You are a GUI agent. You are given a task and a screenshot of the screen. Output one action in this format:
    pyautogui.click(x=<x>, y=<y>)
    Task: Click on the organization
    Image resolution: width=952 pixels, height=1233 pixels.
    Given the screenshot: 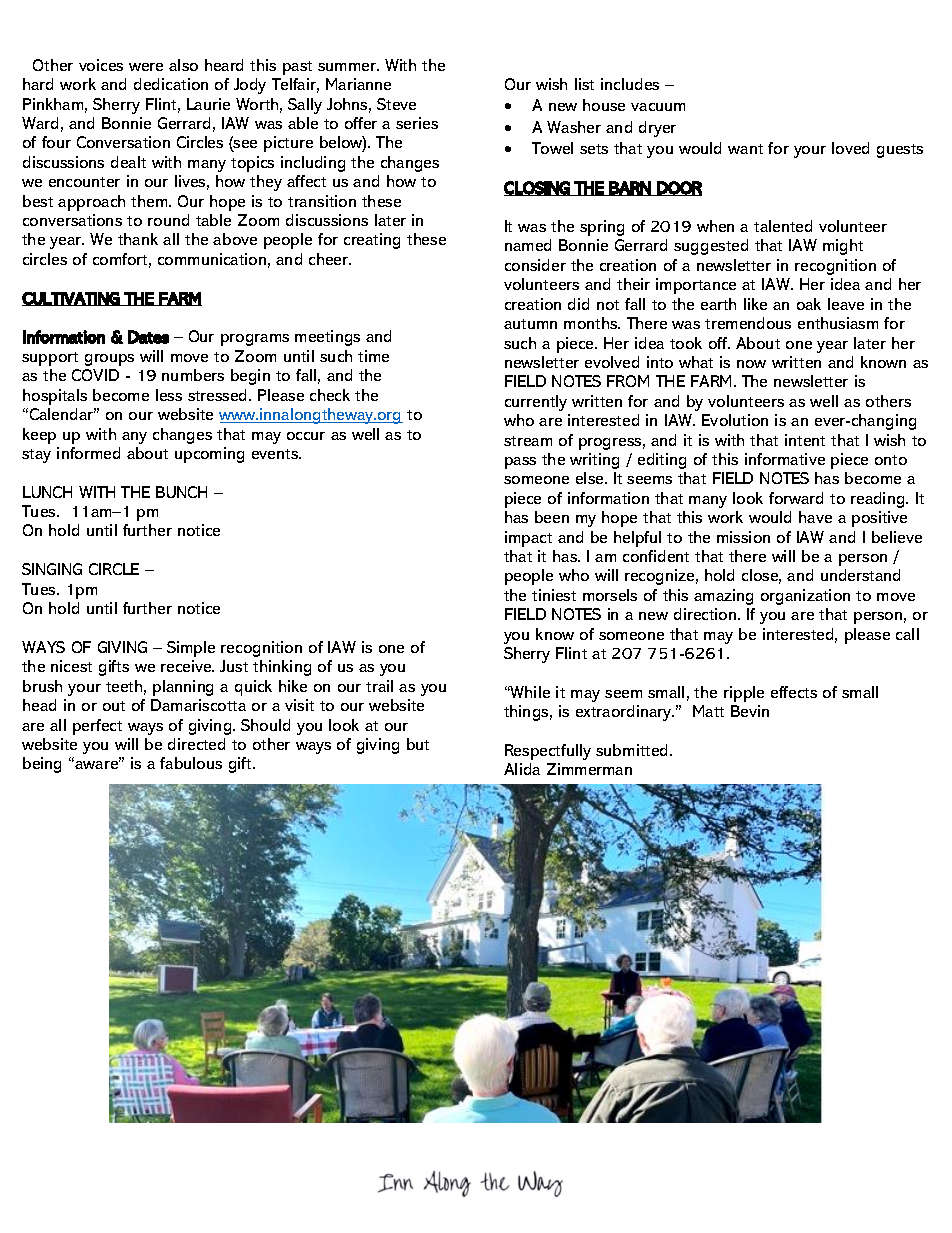 What is the action you would take?
    pyautogui.click(x=805, y=597)
